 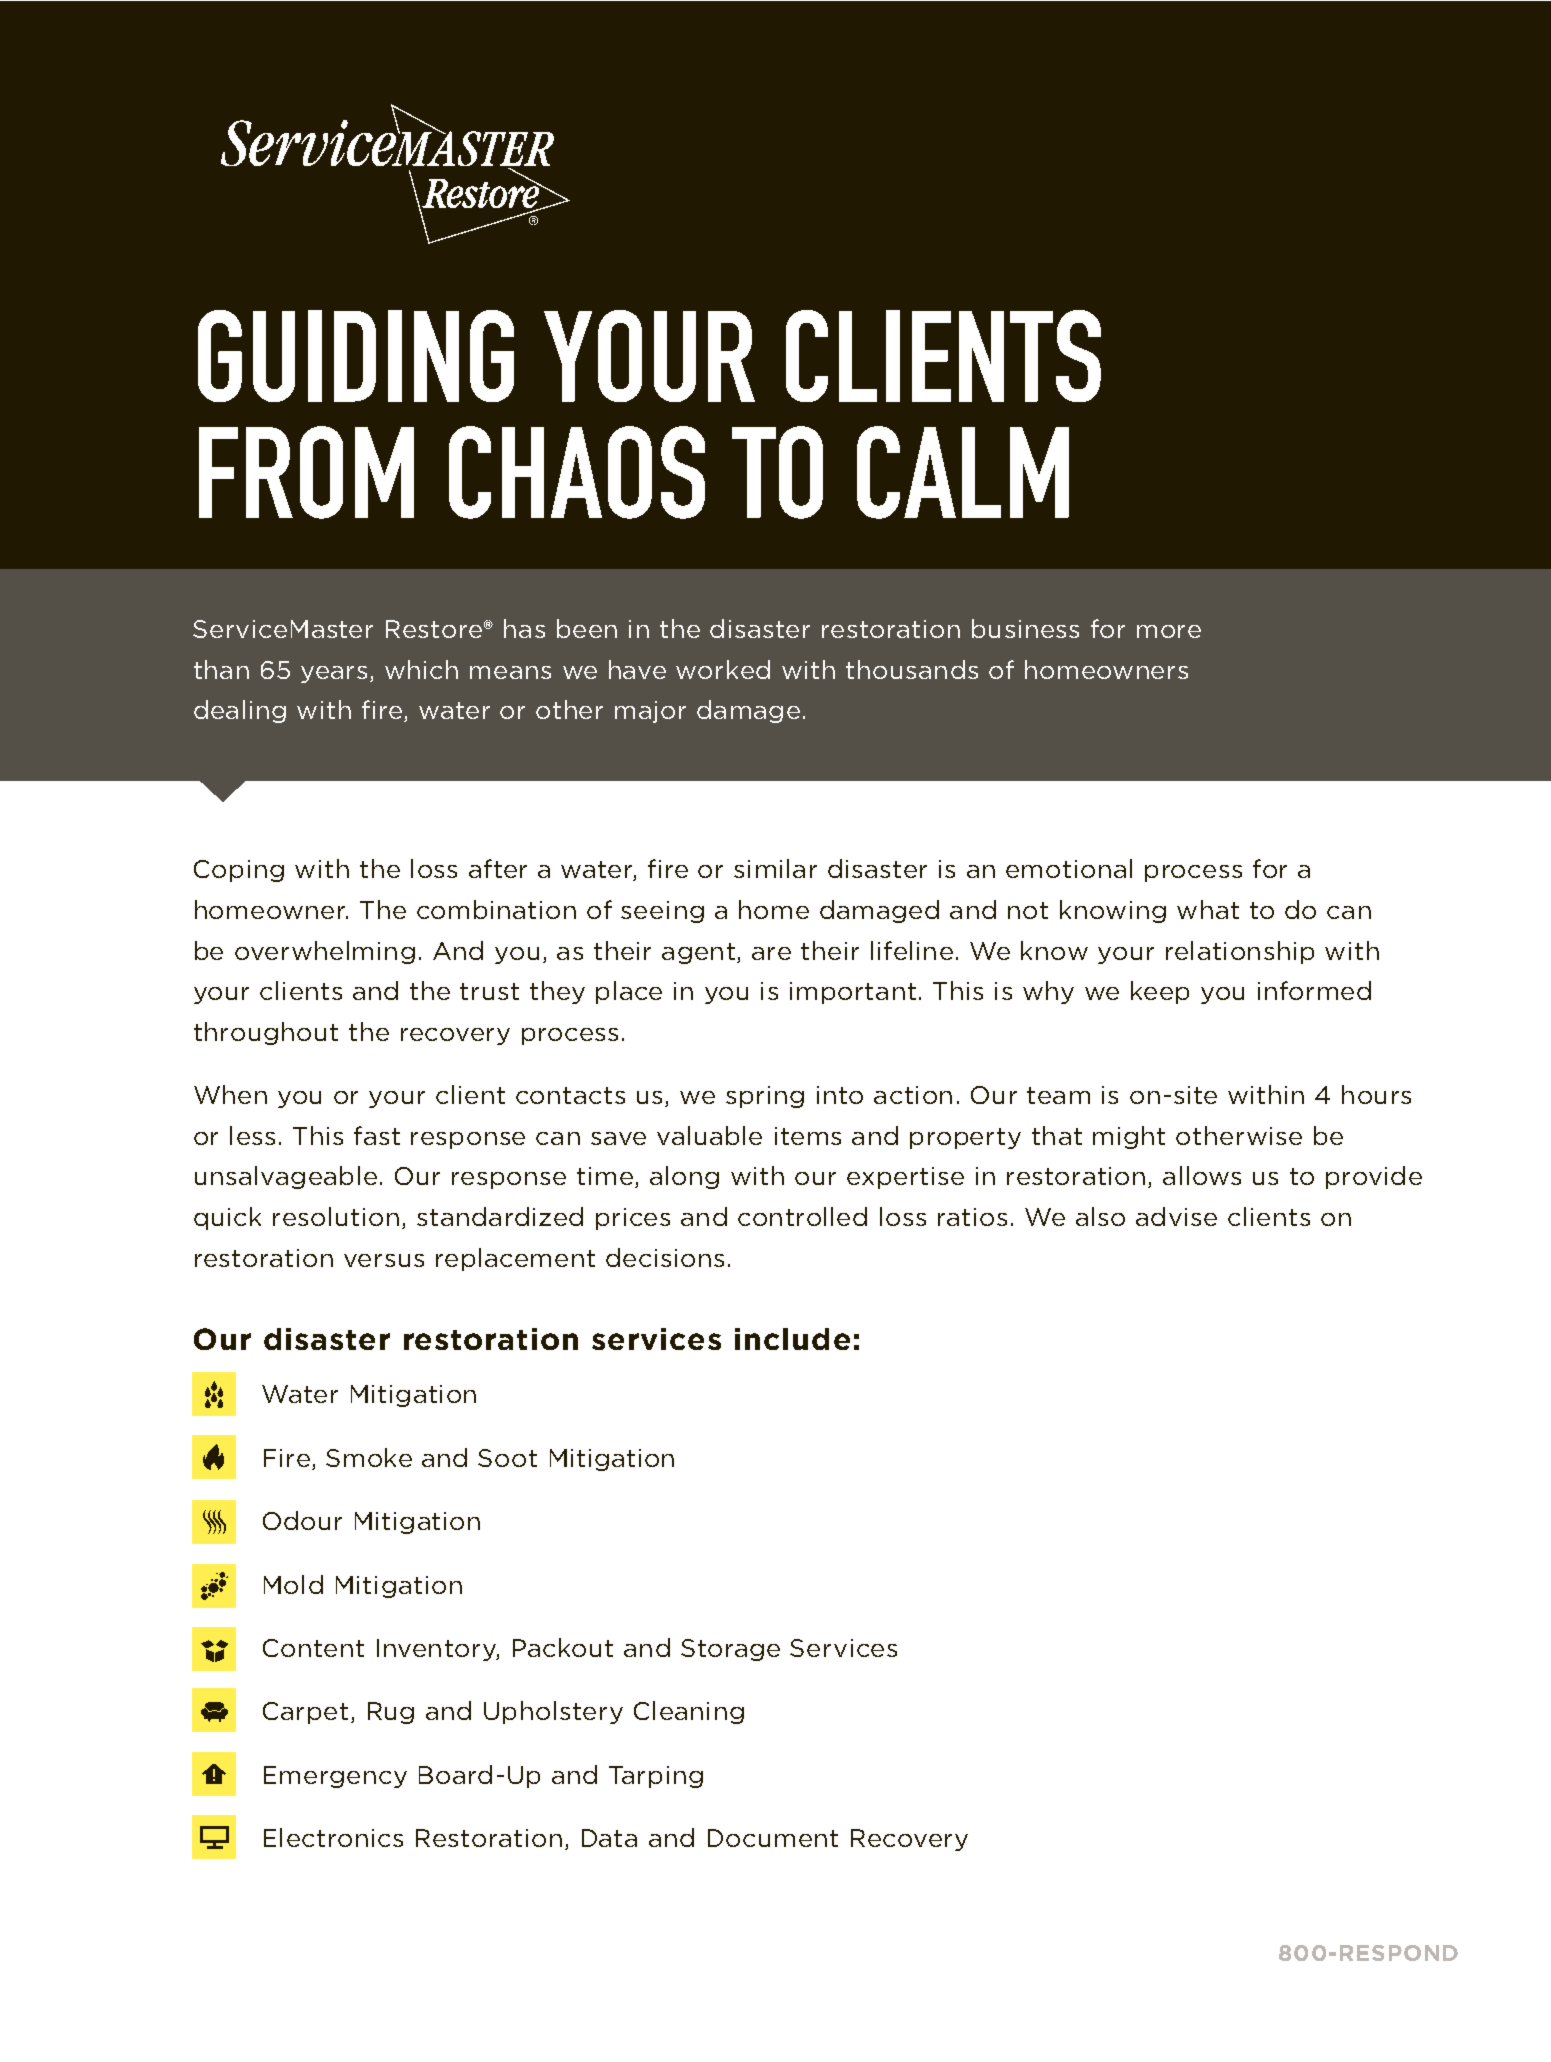 I want to click on versus, so click(x=384, y=1260).
